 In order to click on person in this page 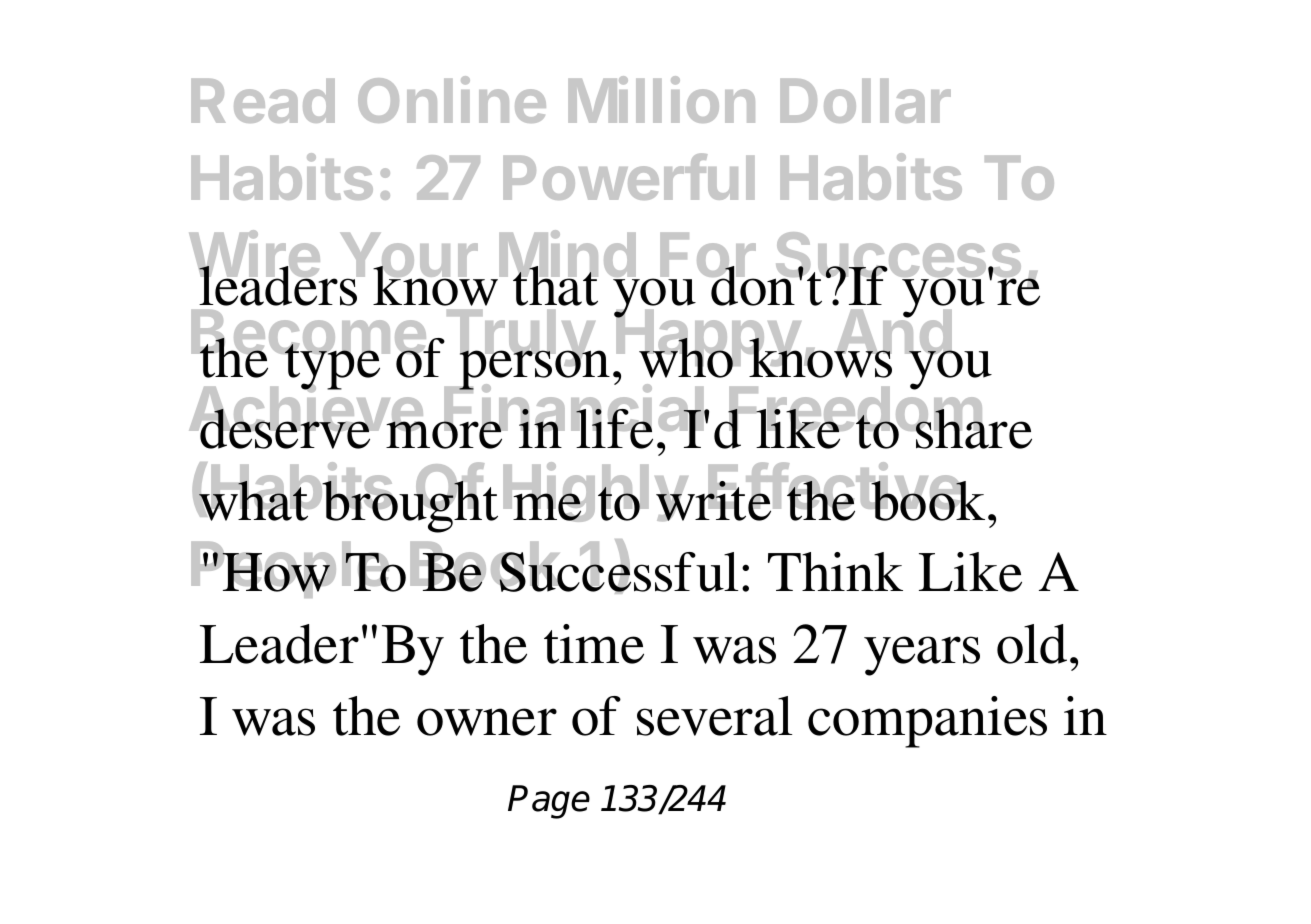, I will do `click(534, 370)`.
